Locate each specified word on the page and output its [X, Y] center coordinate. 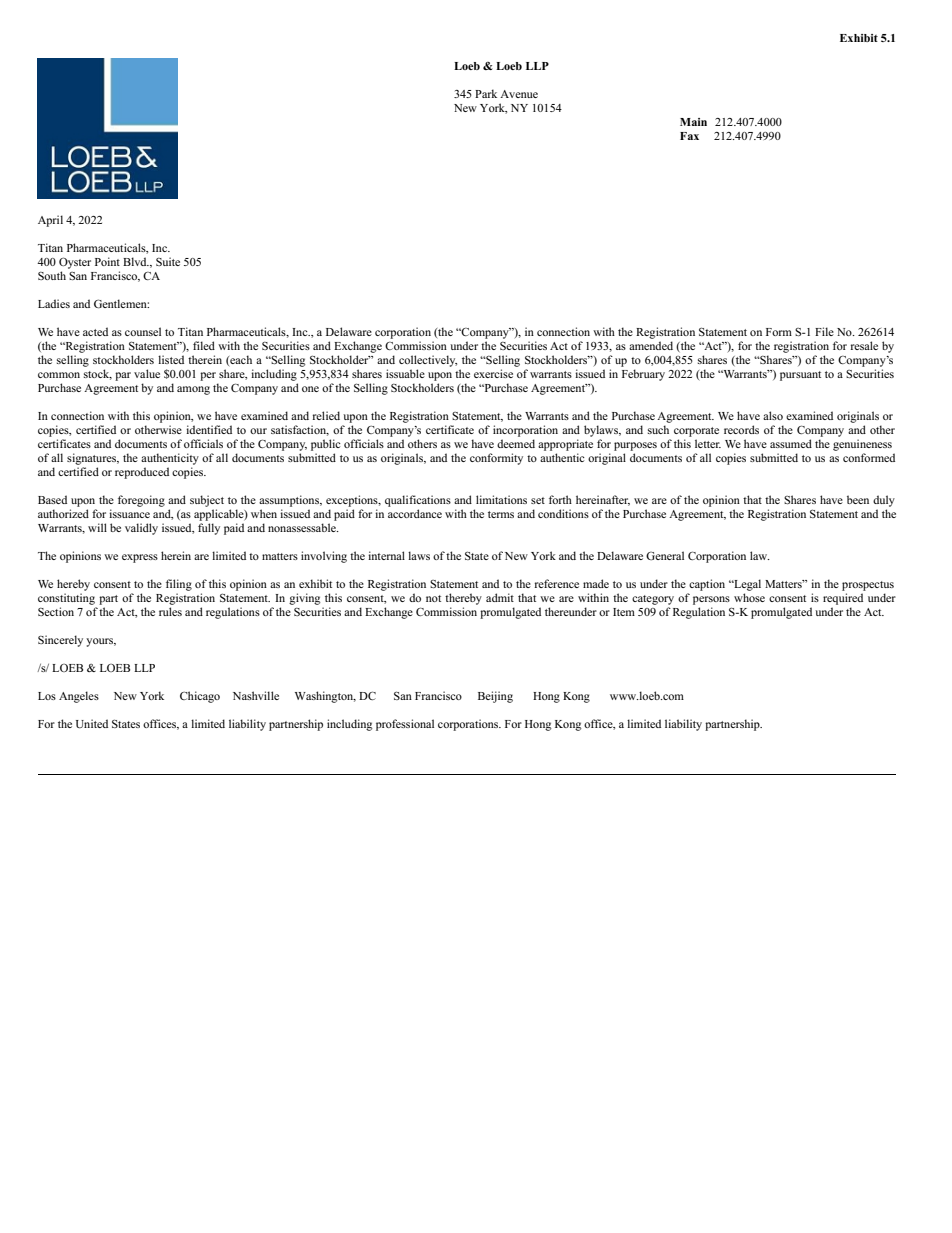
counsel [143, 331]
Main [693, 122]
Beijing [495, 697]
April [50, 221]
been [858, 499]
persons [711, 600]
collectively [428, 361]
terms [501, 514]
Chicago [200, 697]
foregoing [141, 501]
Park [486, 93]
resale [864, 345]
